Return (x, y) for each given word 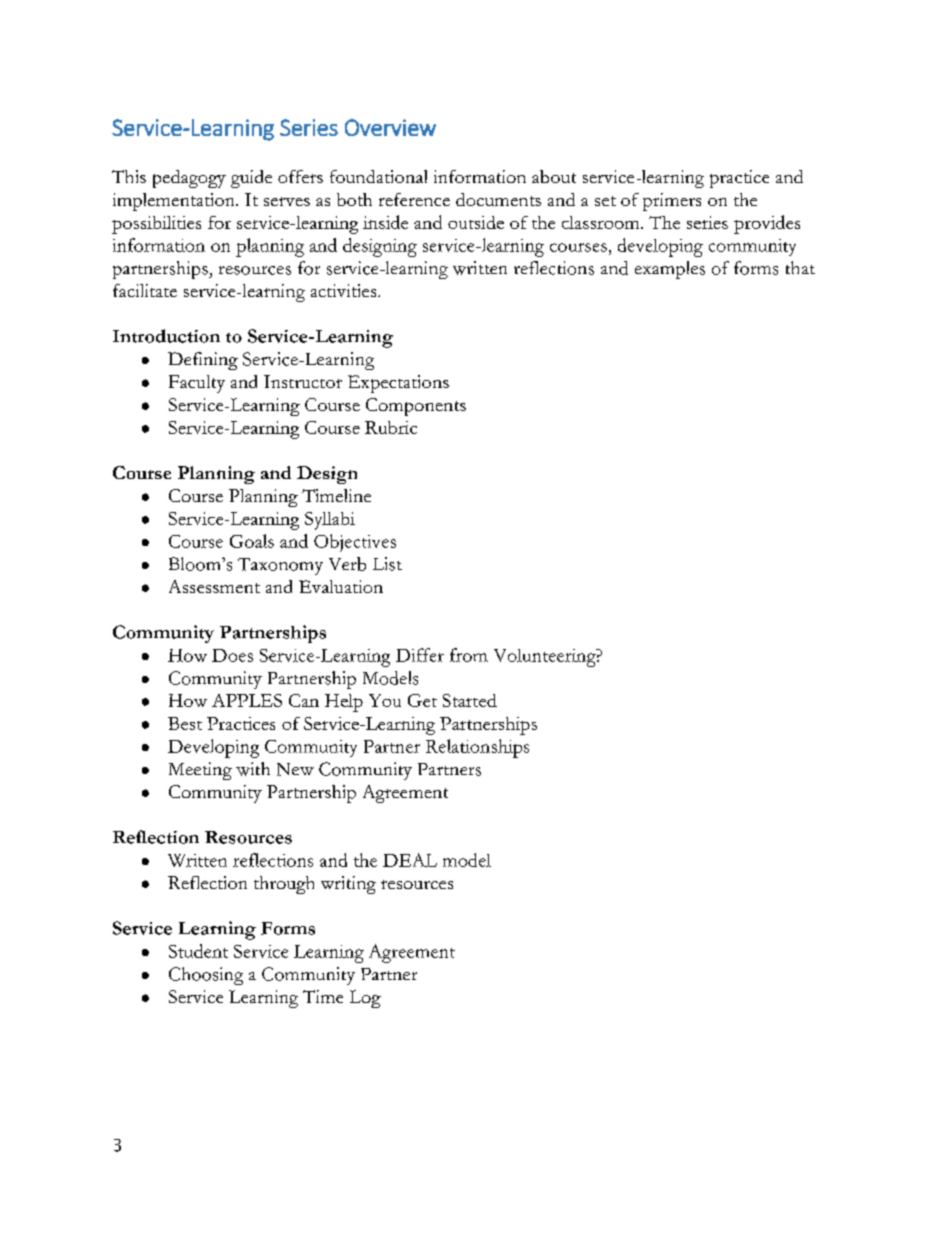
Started (470, 700)
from (469, 655)
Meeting (200, 771)
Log (365, 999)
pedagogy (189, 179)
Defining (203, 361)
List (387, 564)
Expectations (398, 384)
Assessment (214, 586)
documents (498, 199)
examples (670, 270)
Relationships (477, 748)
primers (672, 202)
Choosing (206, 976)
